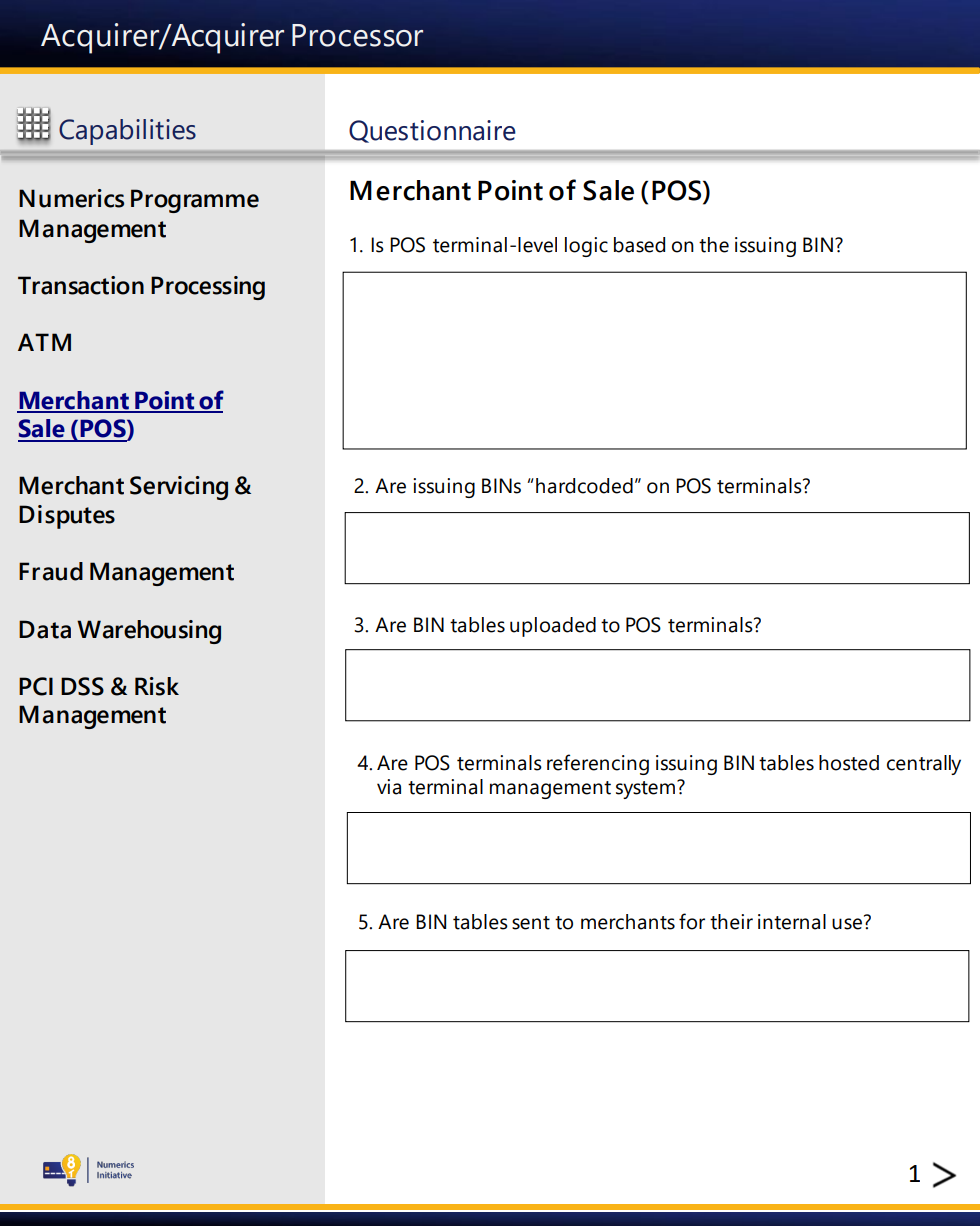 This screenshot has width=980, height=1226. What do you see at coordinates (432, 131) in the screenshot?
I see `Questionnaire` at bounding box center [432, 131].
